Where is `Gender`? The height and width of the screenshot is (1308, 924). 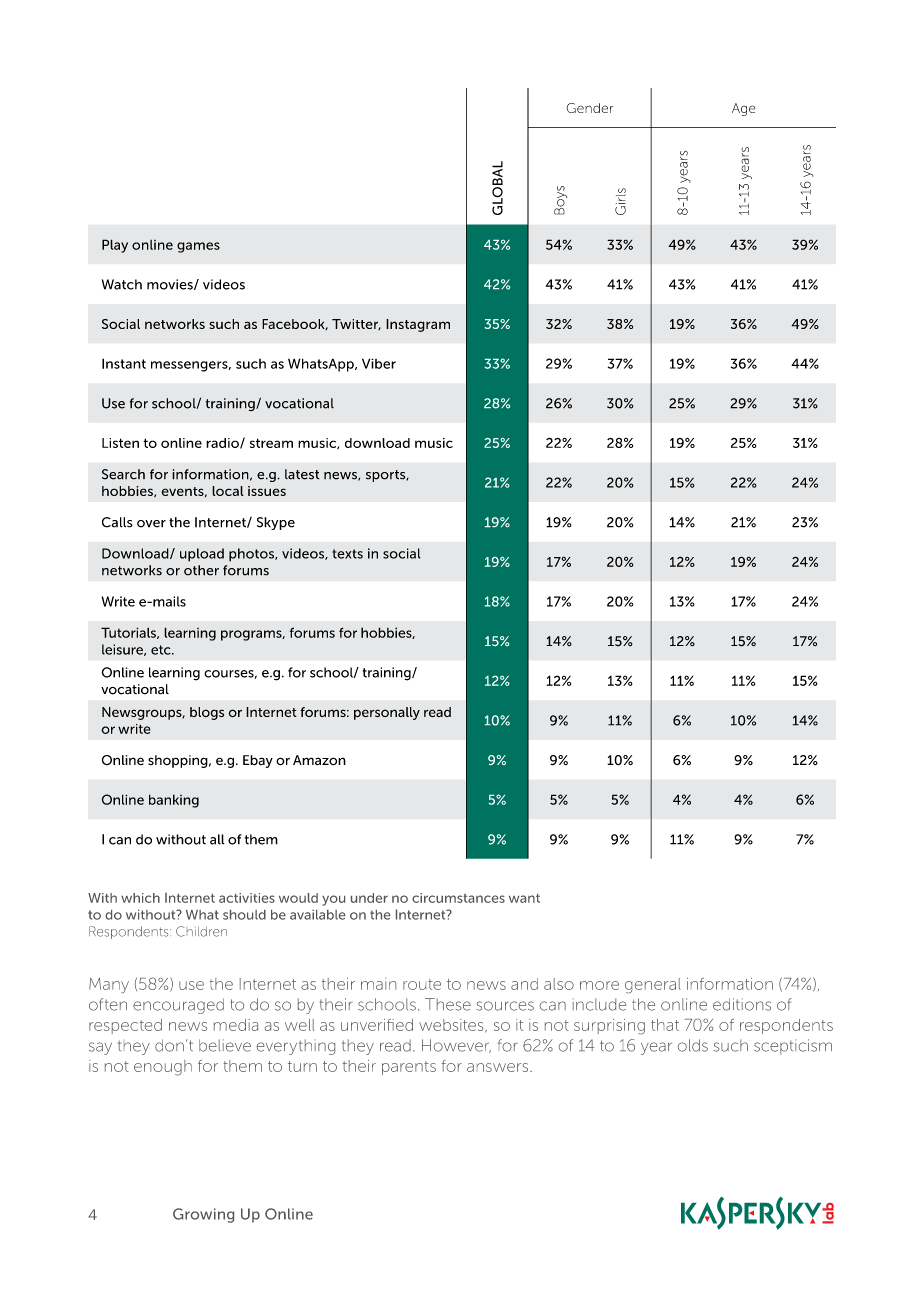
Gender is located at coordinates (590, 108).
